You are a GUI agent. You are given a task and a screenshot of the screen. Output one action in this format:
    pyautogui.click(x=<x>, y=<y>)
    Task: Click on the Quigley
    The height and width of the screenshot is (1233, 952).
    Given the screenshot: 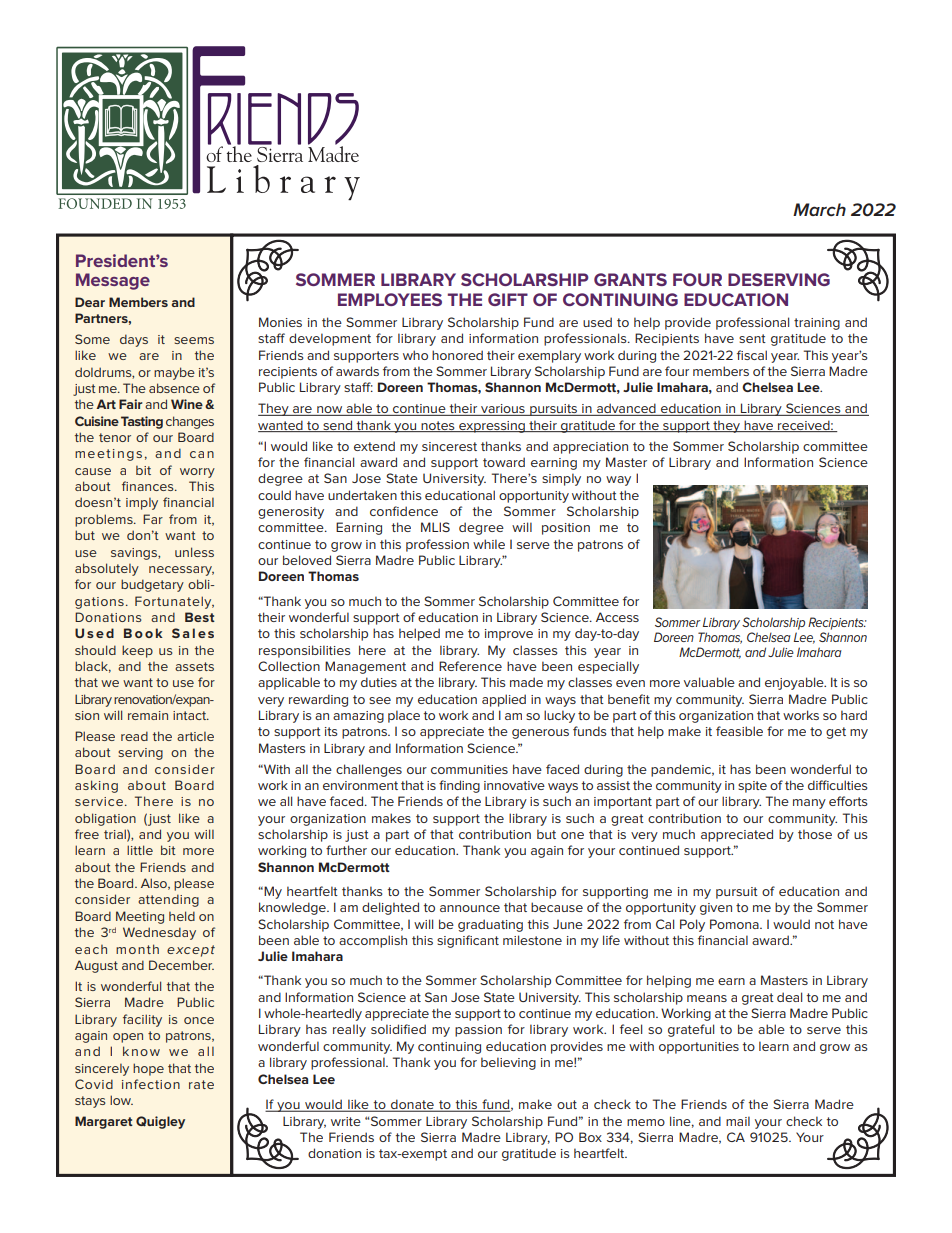 What is the action you would take?
    pyautogui.click(x=160, y=1122)
